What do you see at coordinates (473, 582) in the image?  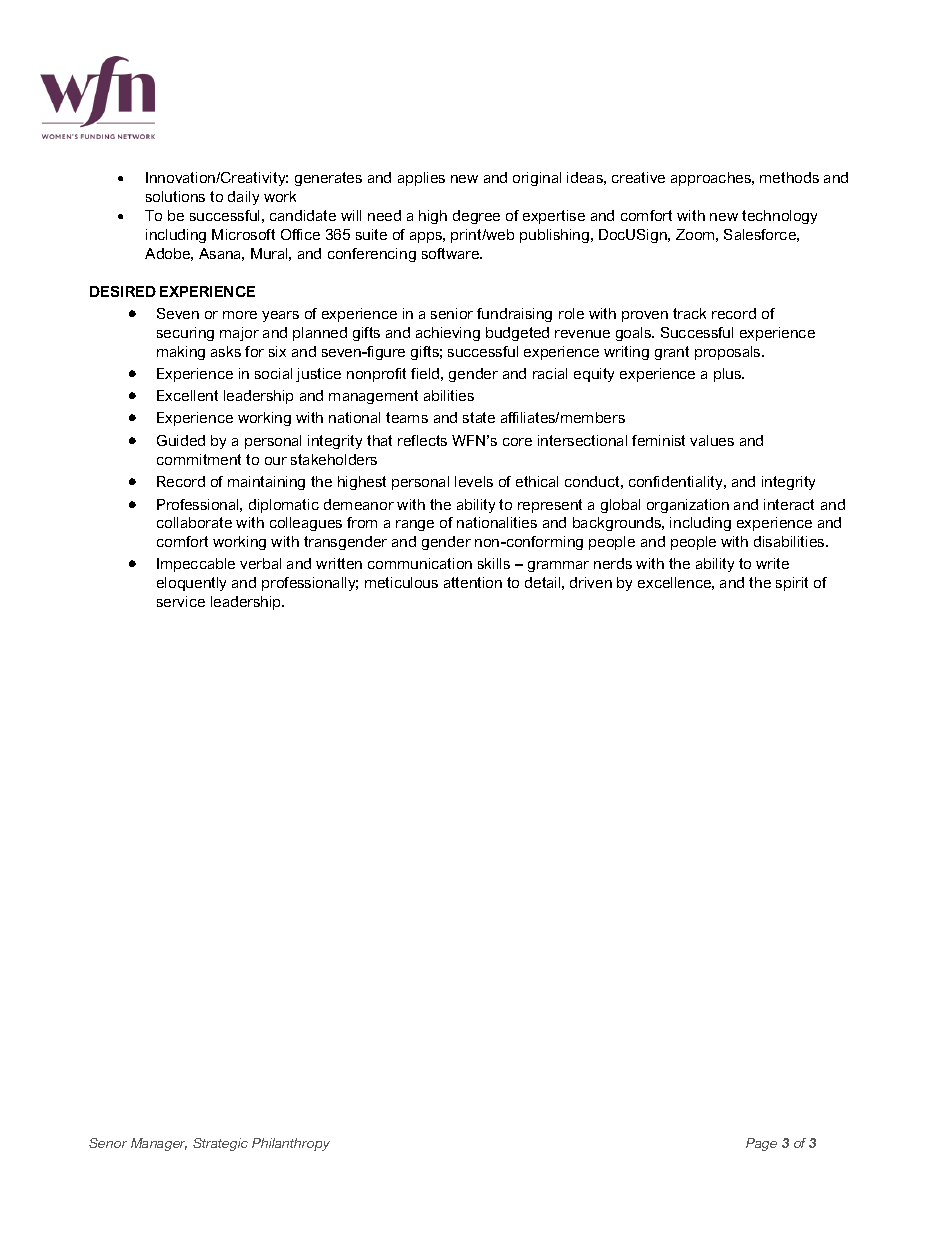 I see `attention` at bounding box center [473, 582].
